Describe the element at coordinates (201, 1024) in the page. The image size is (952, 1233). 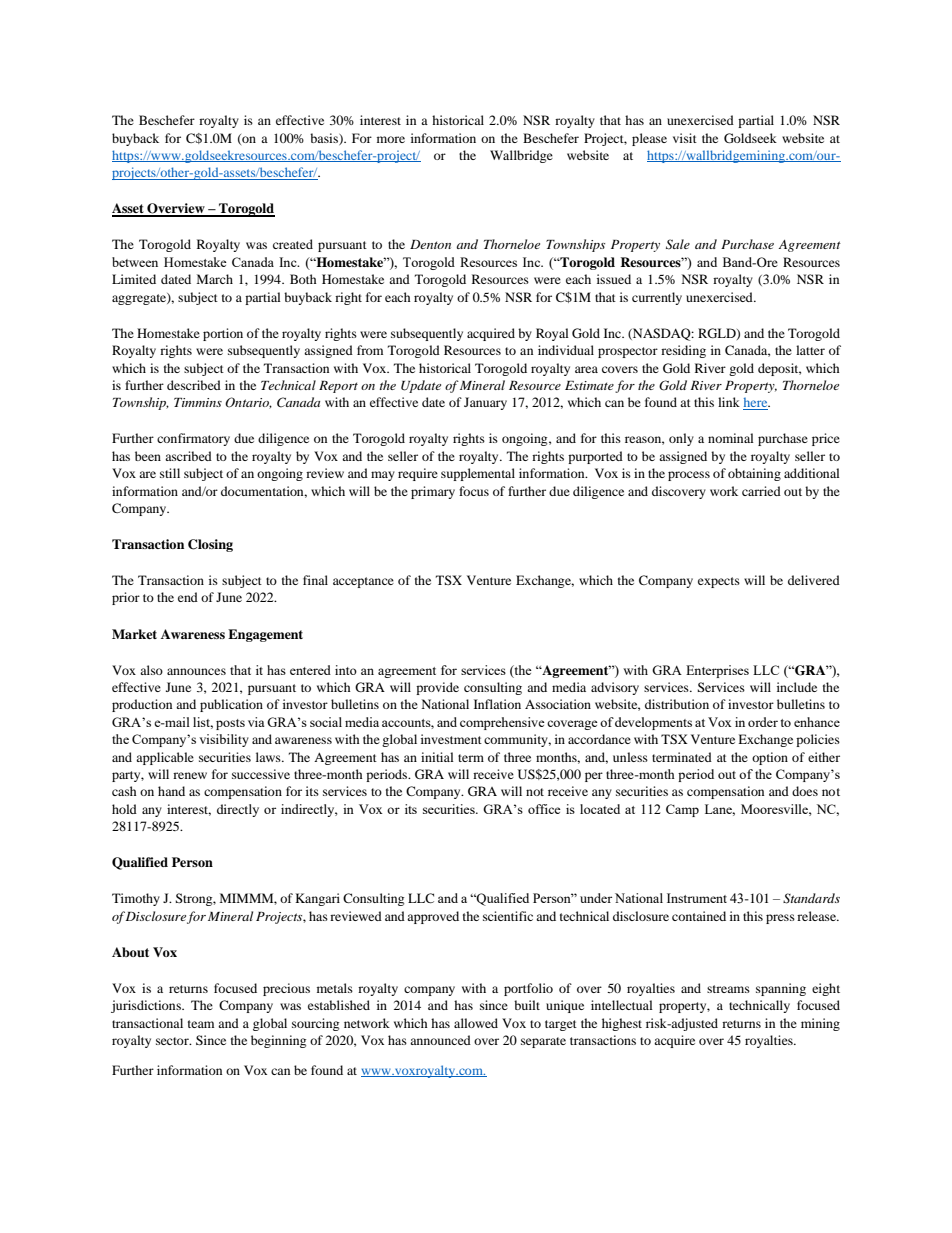
I see `team` at that location.
